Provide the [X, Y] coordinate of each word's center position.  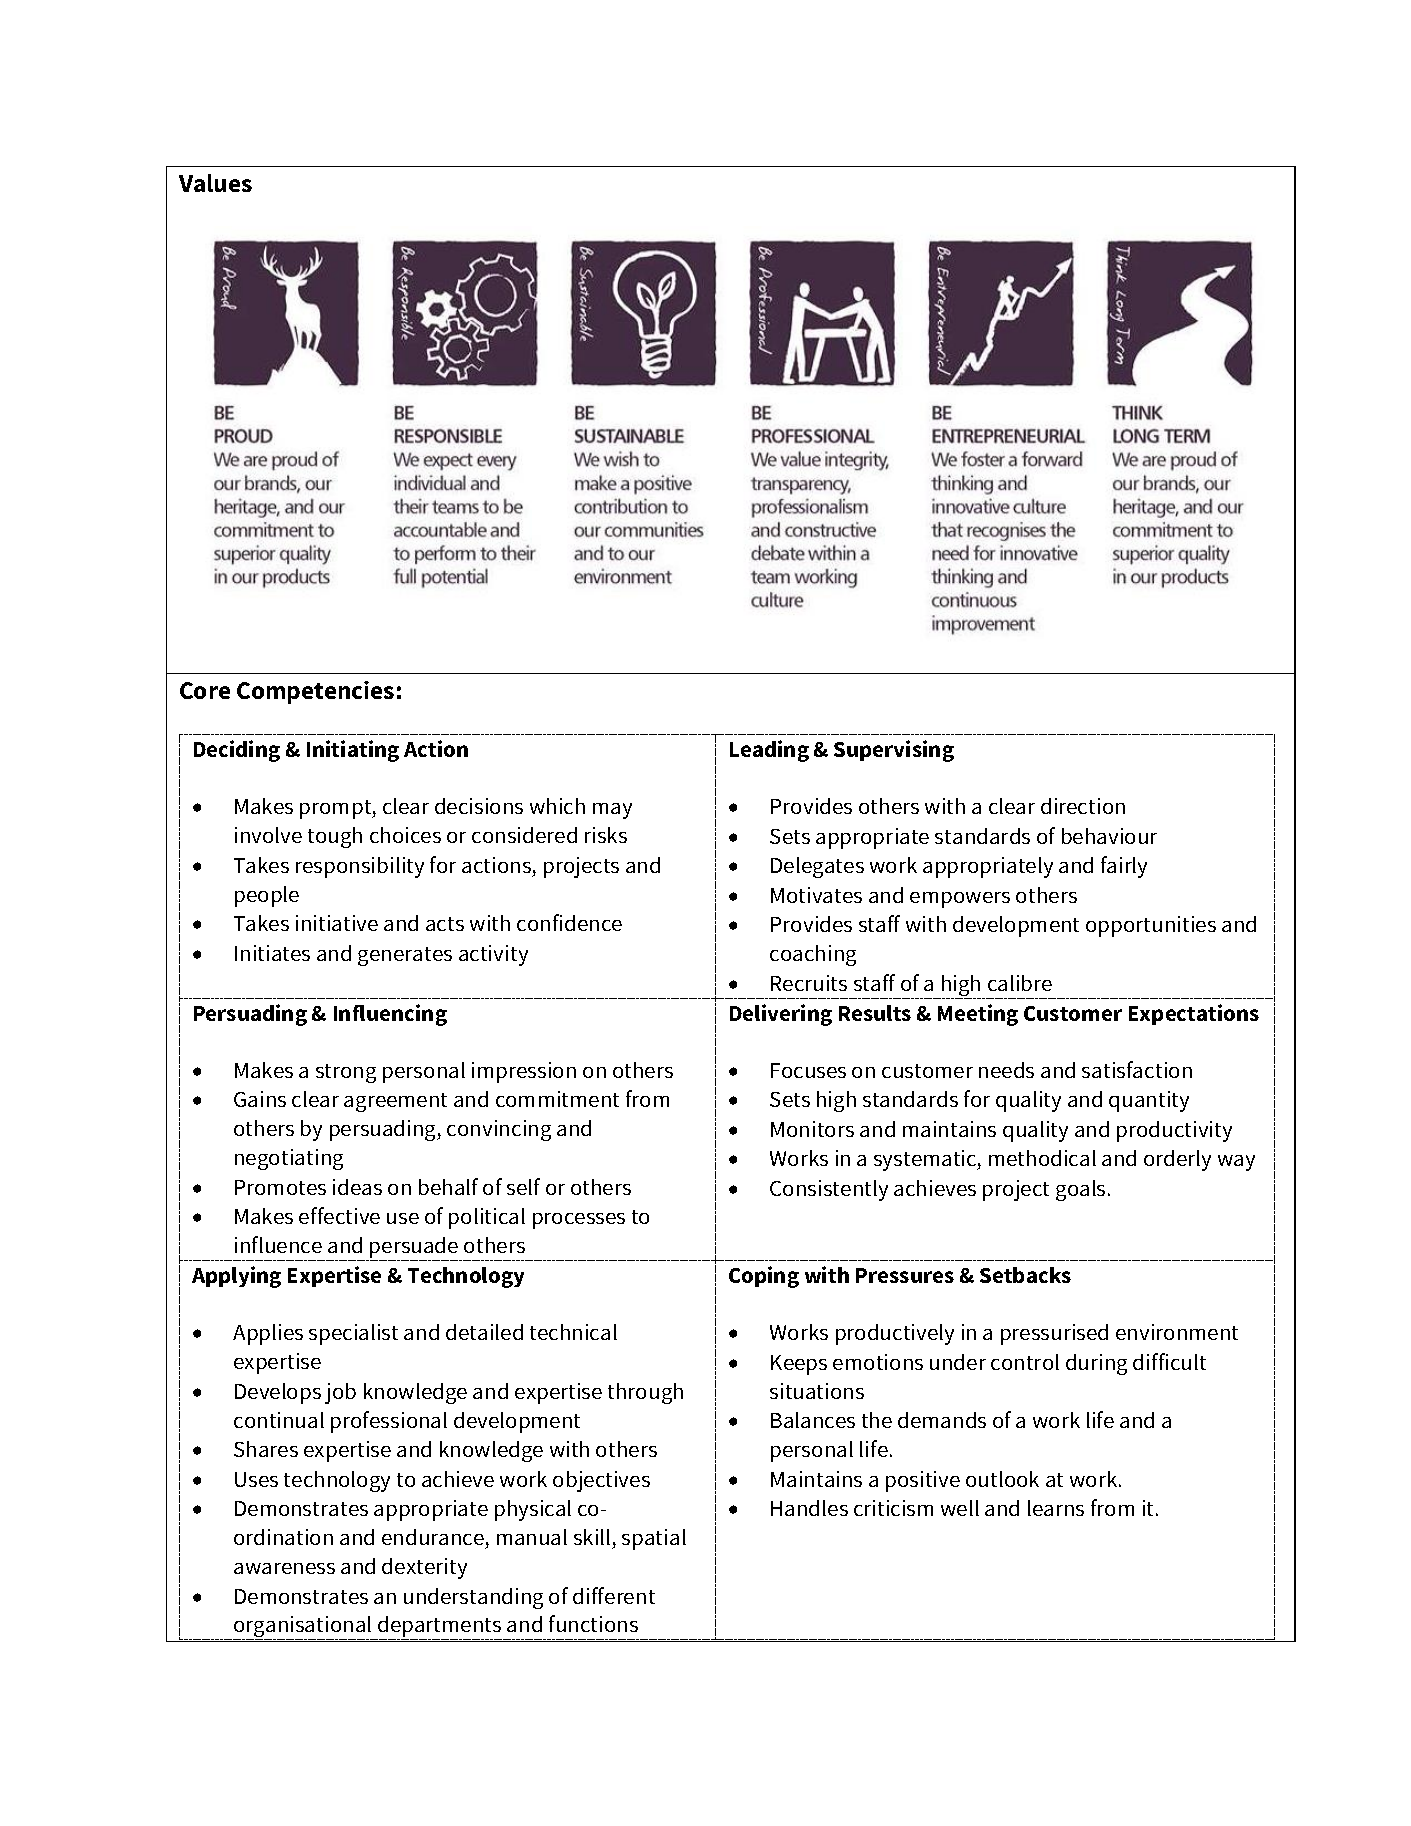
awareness [284, 1568]
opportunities [1151, 926]
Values [215, 183]
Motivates [816, 895]
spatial [654, 1539]
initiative [337, 923]
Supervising [894, 751]
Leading [769, 751]
